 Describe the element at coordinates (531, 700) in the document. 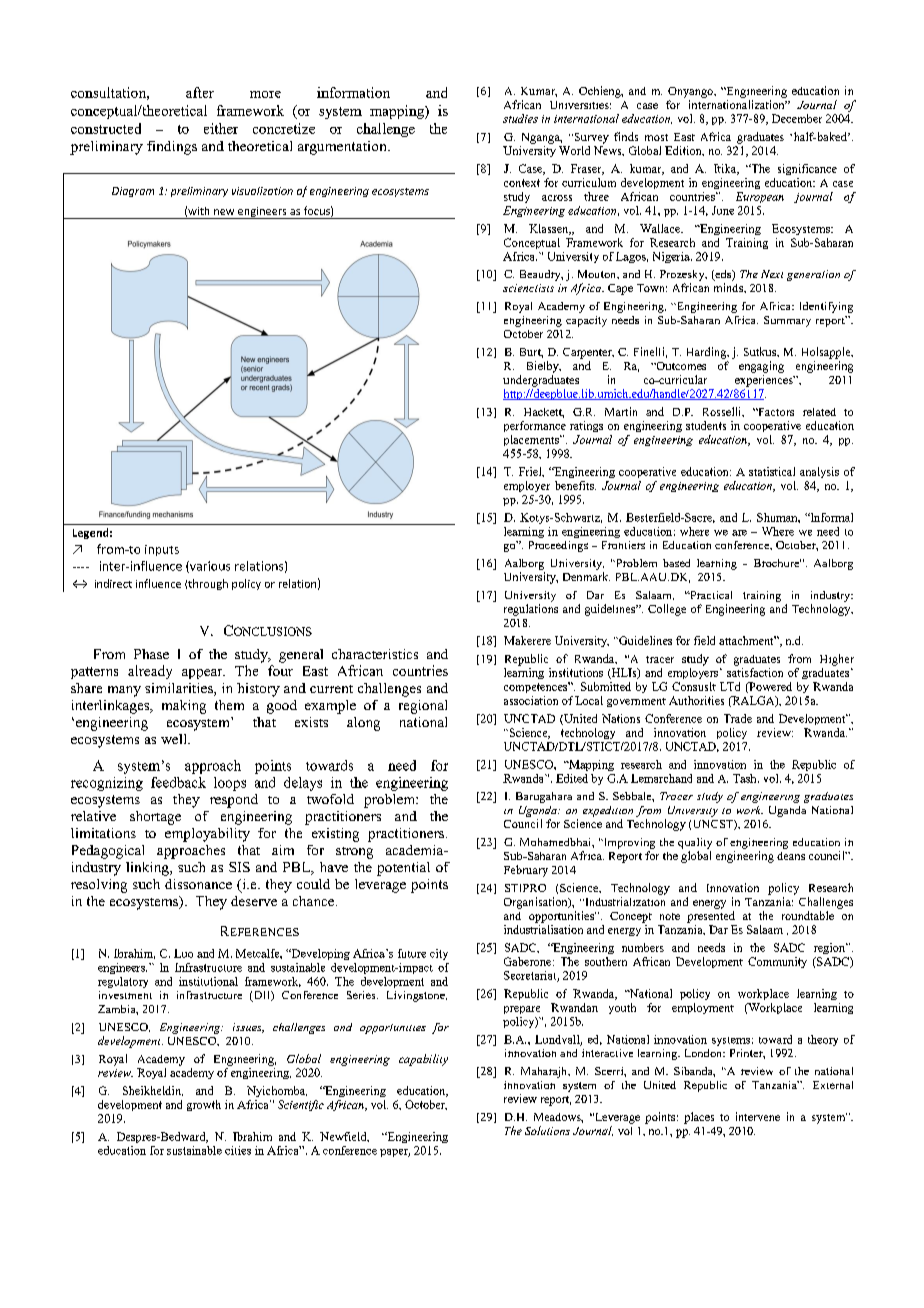

I see `association` at that location.
